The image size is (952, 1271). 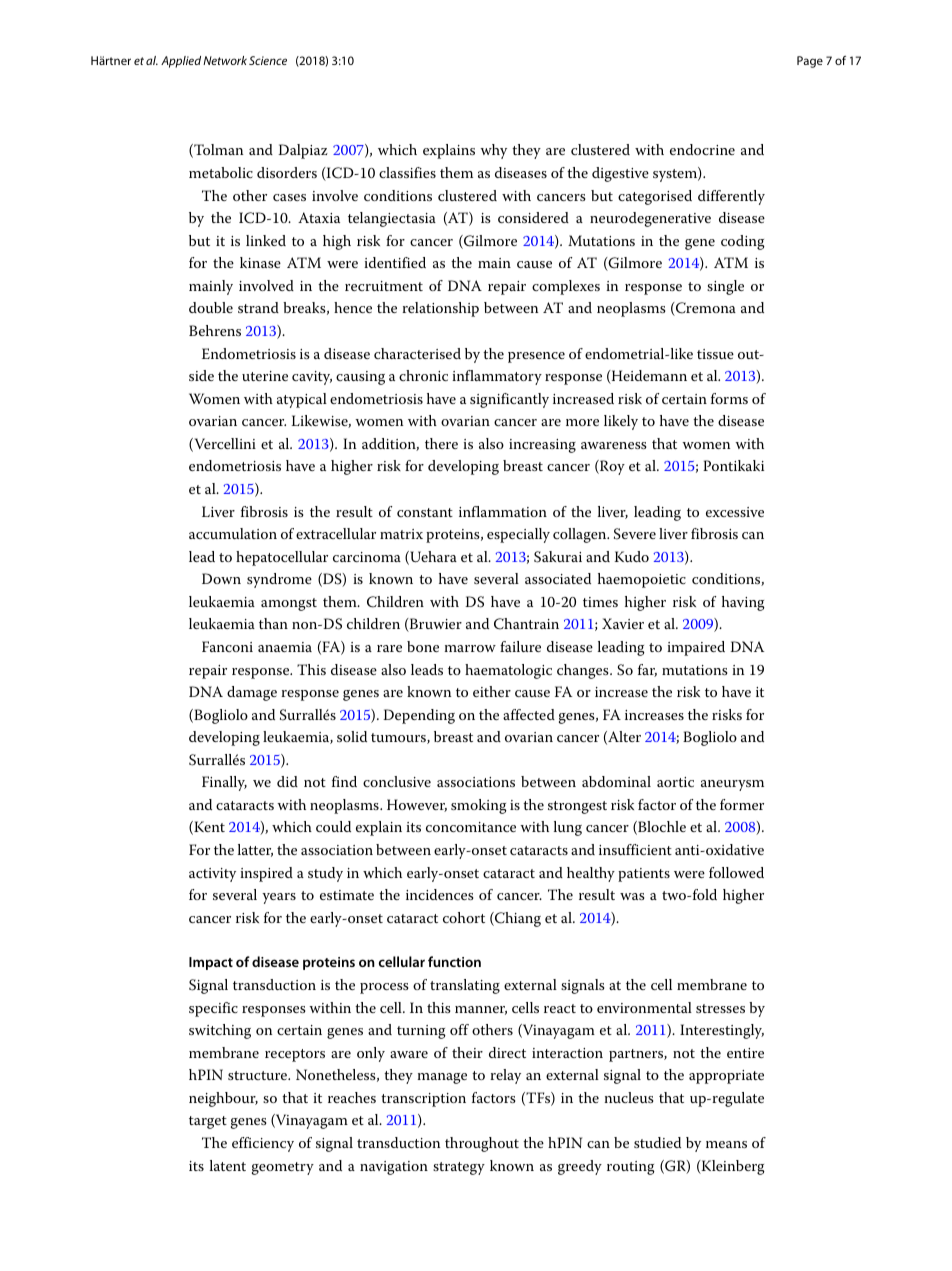 What do you see at coordinates (268, 60) in the screenshot?
I see `Science` at bounding box center [268, 60].
